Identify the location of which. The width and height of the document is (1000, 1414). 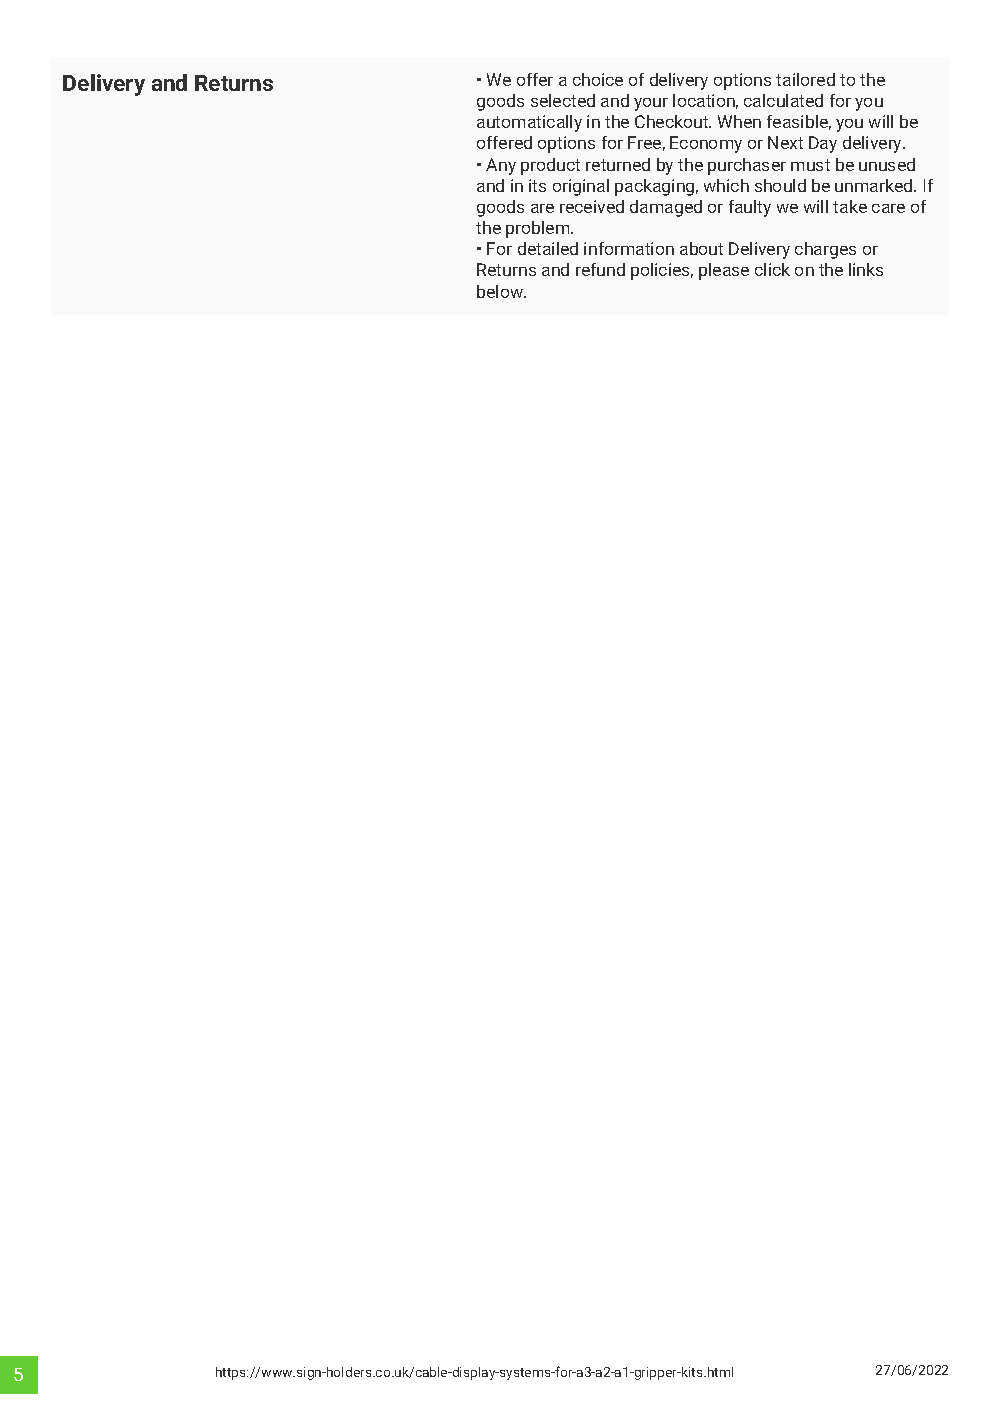
(726, 185).
